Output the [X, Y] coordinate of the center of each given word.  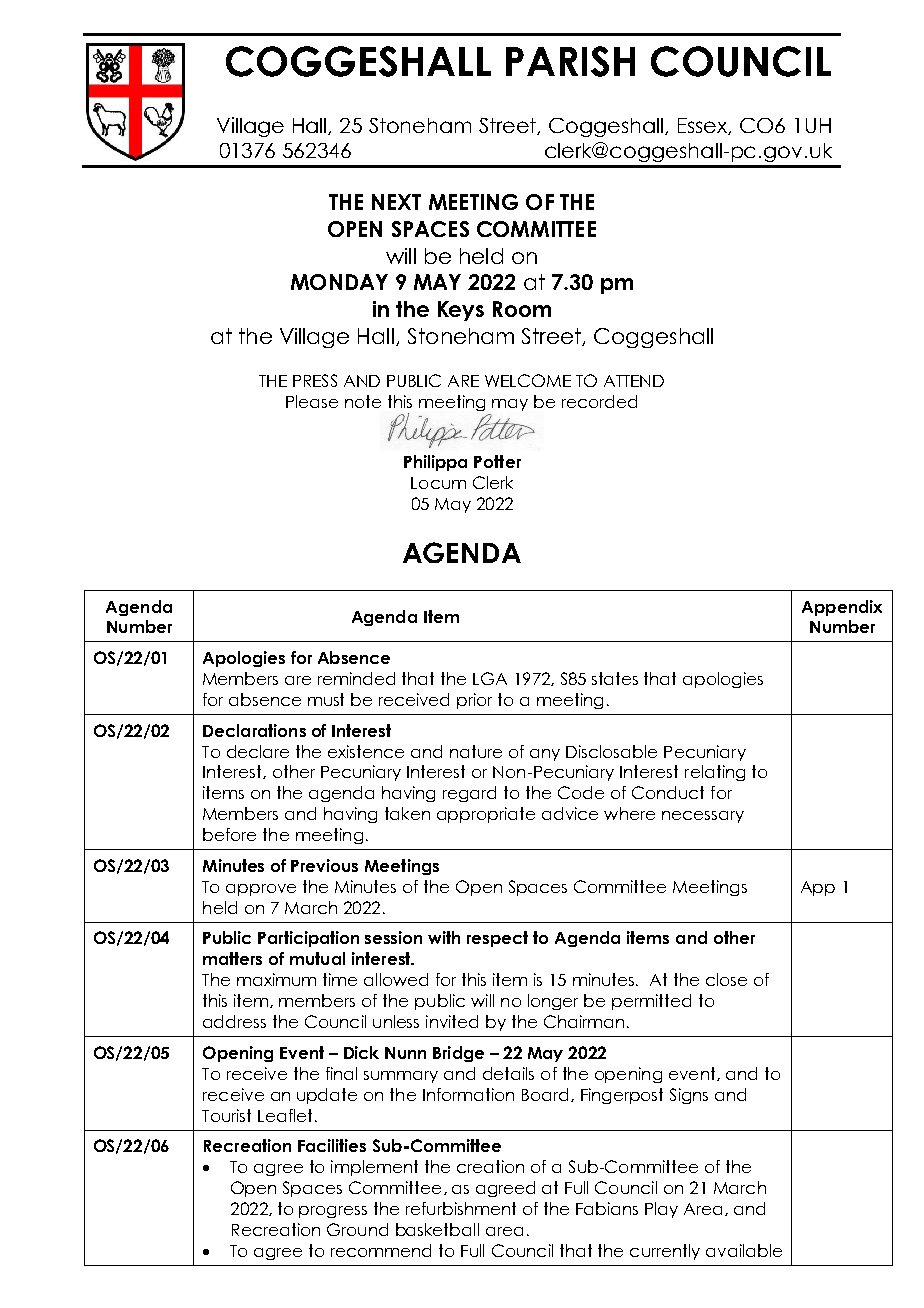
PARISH [570, 61]
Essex [704, 126]
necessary [703, 817]
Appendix [842, 608]
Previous [324, 865]
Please [312, 401]
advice [570, 813]
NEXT [396, 202]
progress [333, 1212]
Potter [497, 461]
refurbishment [461, 1208]
